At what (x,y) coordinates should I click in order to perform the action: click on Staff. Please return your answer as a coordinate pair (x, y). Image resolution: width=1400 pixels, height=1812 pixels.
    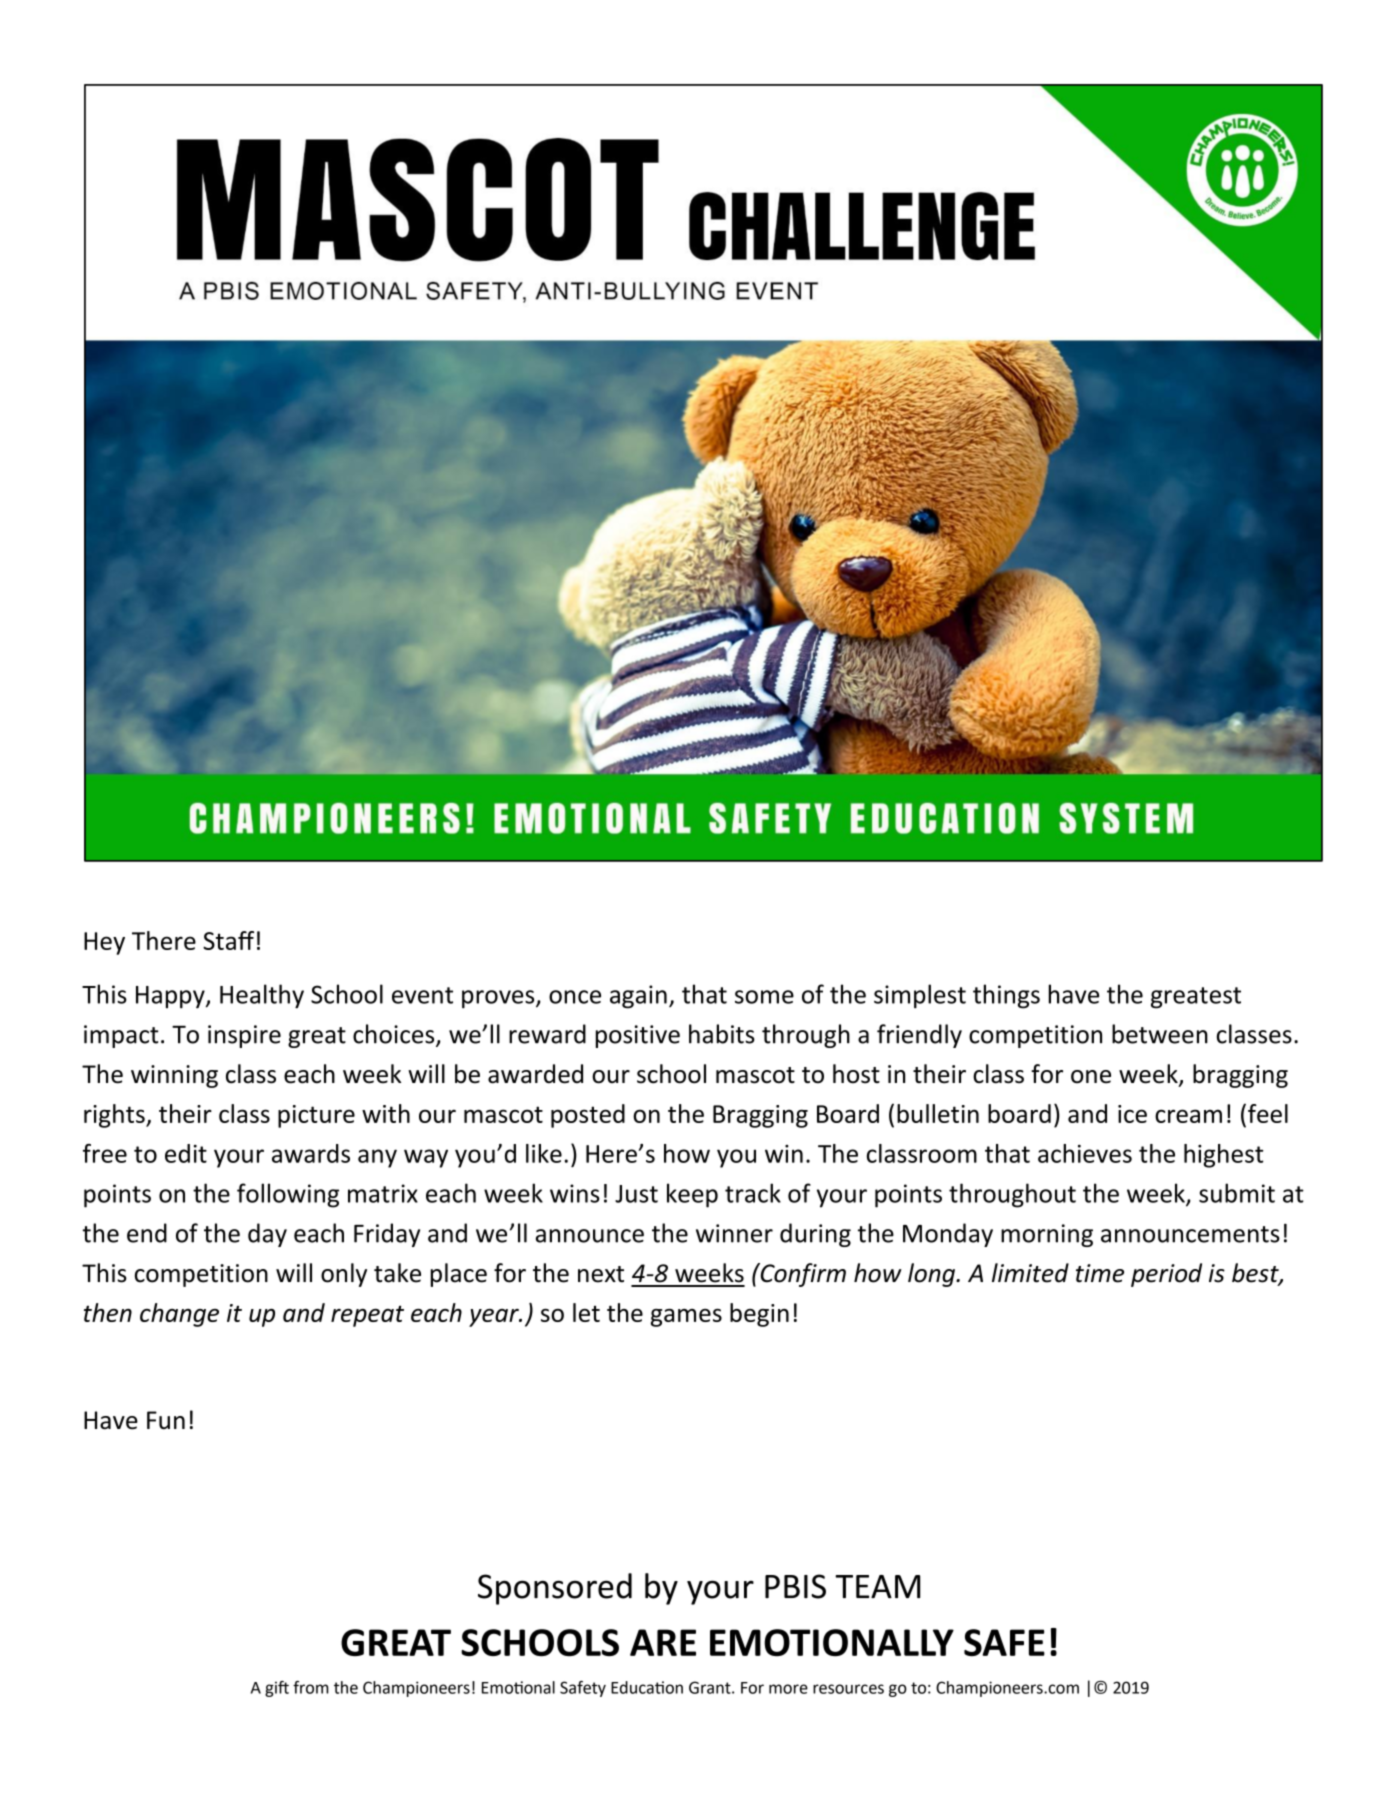
    Looking at the image, I should click on (228, 940).
